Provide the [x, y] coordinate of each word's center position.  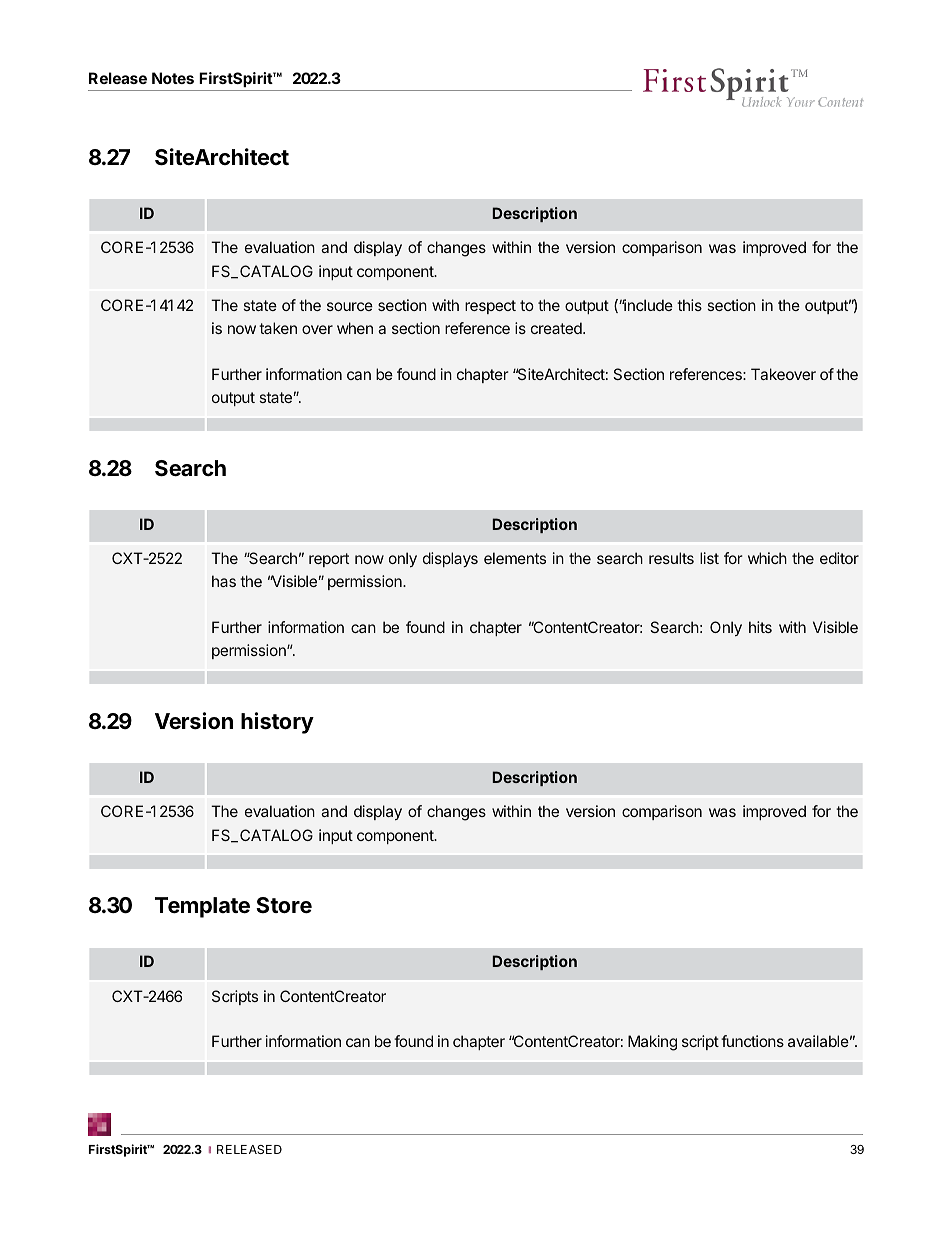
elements [515, 558]
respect [490, 307]
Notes [173, 78]
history [277, 723]
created [557, 328]
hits [760, 627]
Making [652, 1043]
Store [284, 905]
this [689, 305]
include [647, 305]
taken [278, 328]
